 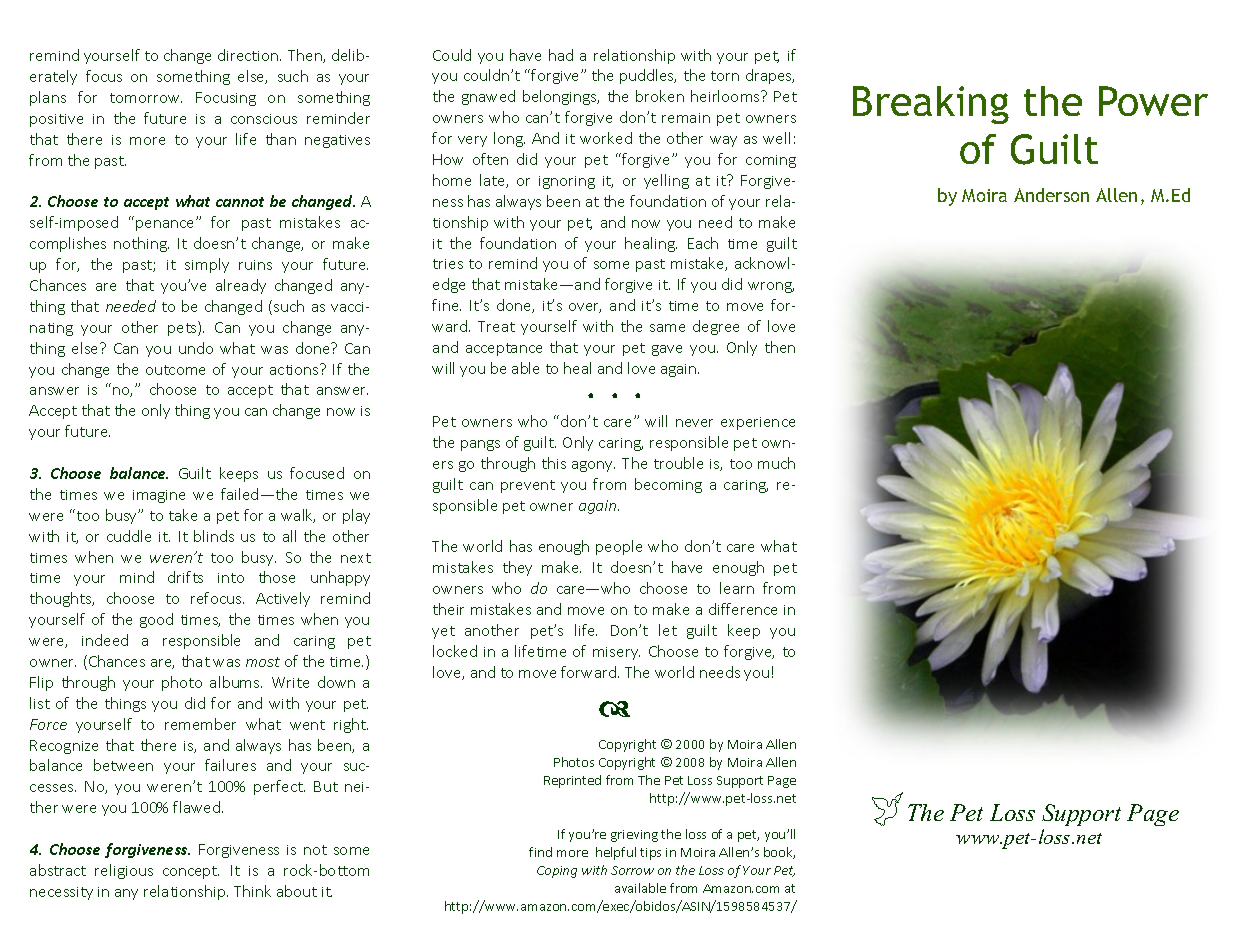 What do you see at coordinates (146, 98) in the screenshot?
I see `tomorrow` at bounding box center [146, 98].
